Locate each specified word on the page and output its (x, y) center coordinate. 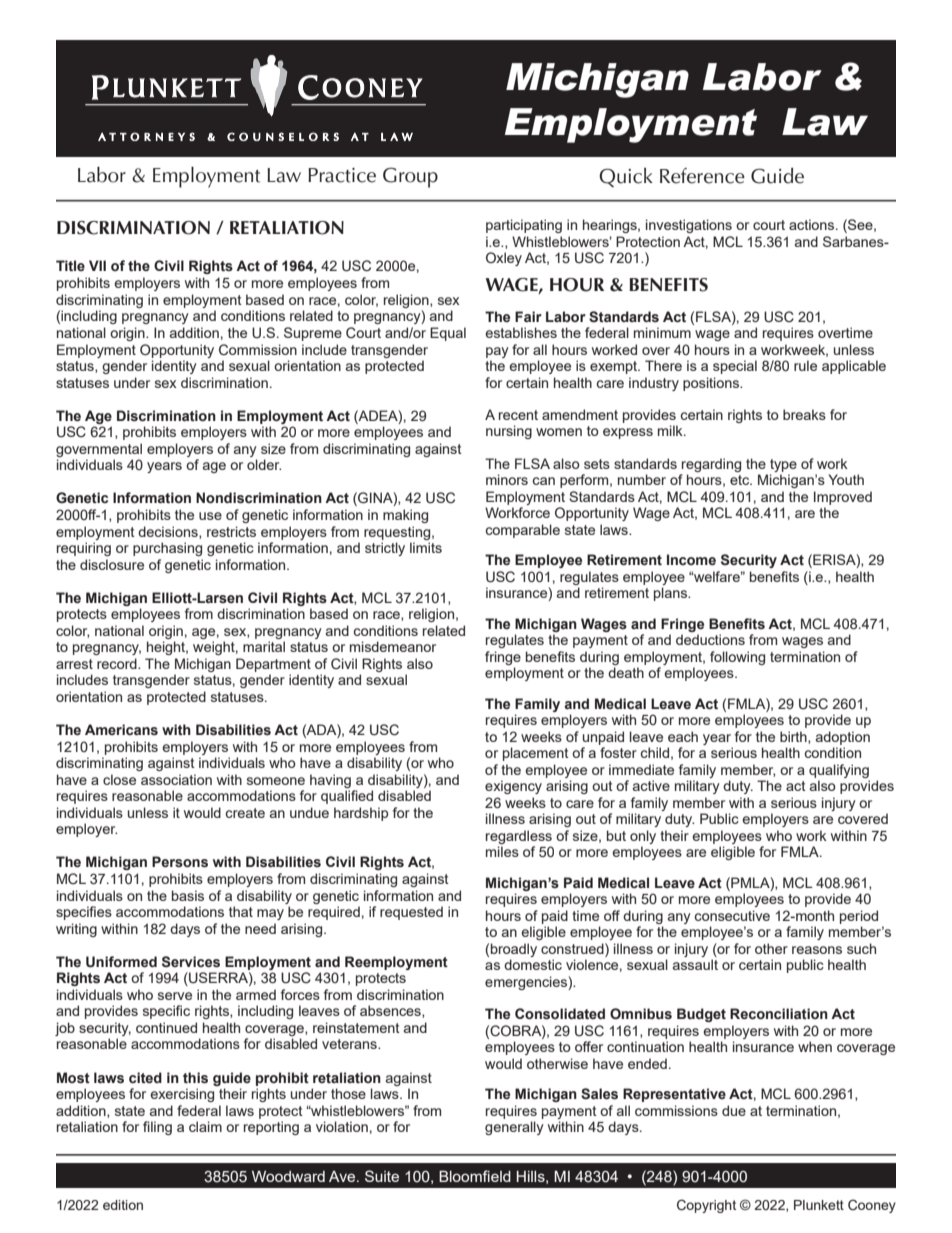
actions (813, 224)
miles (502, 851)
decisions (169, 532)
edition (123, 1205)
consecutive (732, 915)
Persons (180, 862)
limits (426, 547)
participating (524, 226)
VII (97, 265)
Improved (843, 498)
